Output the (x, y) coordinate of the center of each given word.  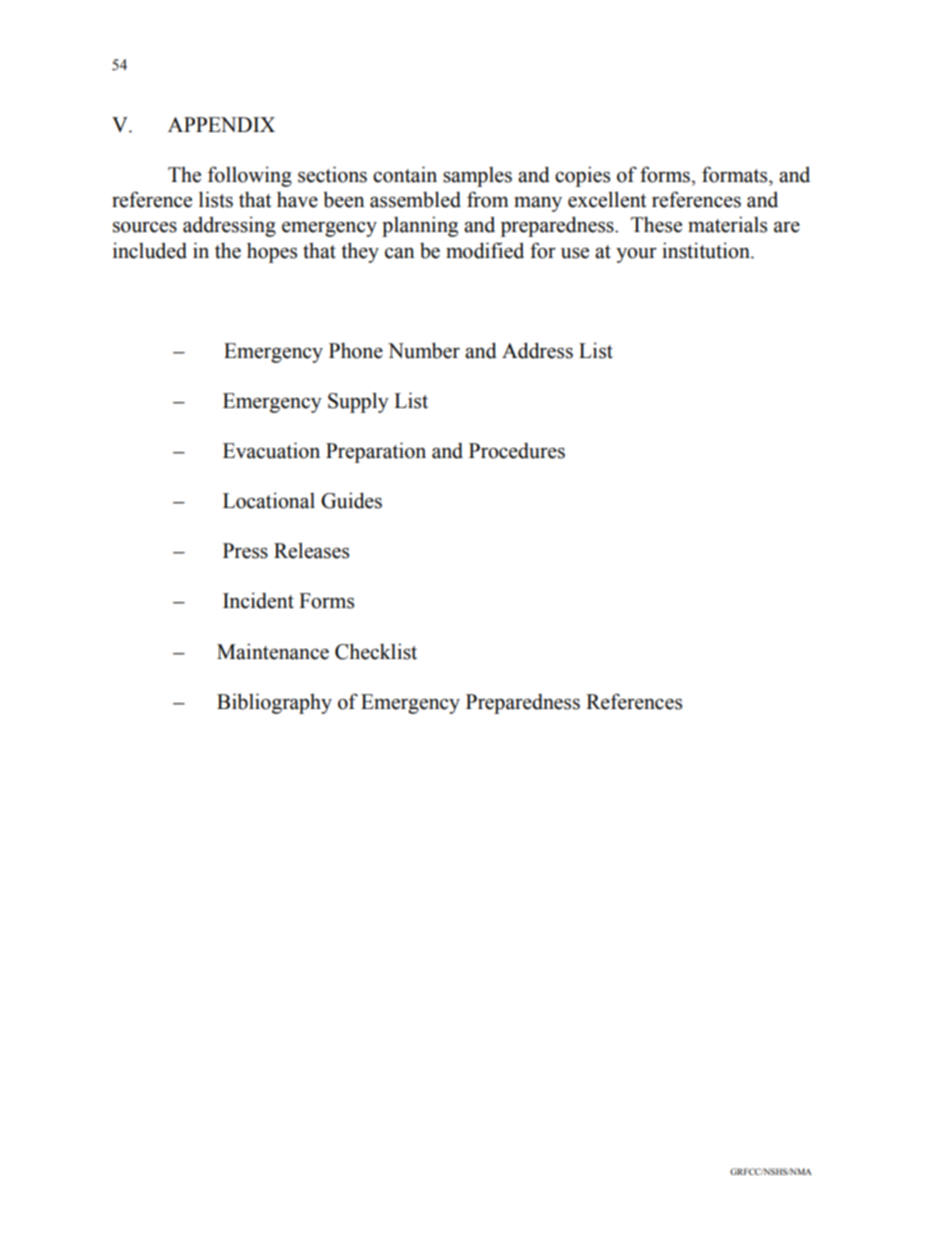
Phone (356, 350)
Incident (258, 600)
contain (405, 174)
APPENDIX (221, 124)
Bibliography (274, 703)
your (636, 255)
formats (736, 174)
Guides (351, 500)
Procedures (517, 451)
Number (424, 350)
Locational (269, 500)
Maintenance (273, 651)
